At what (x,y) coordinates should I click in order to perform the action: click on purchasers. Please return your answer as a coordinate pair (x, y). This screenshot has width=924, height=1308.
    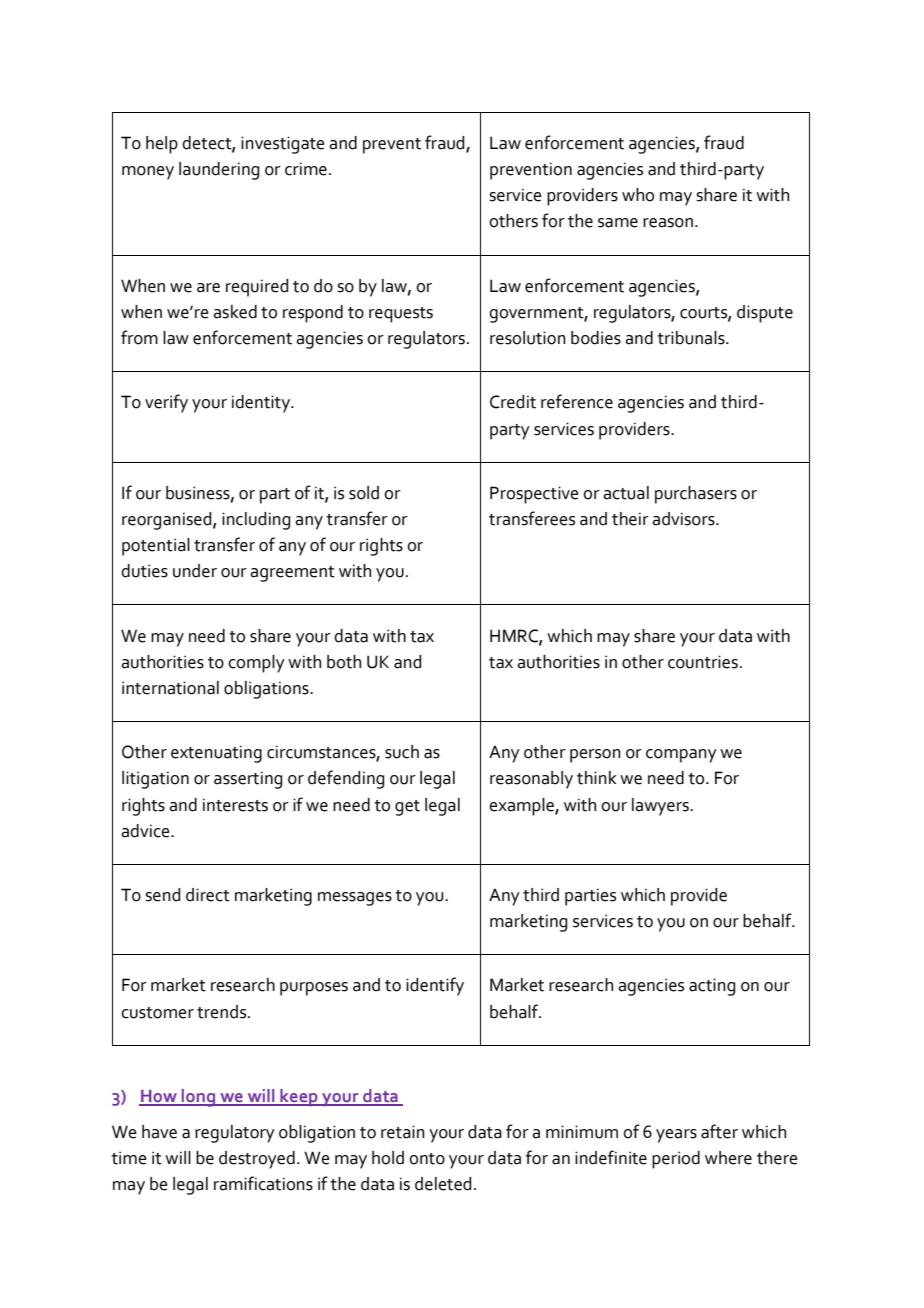
    Looking at the image, I should click on (696, 495).
